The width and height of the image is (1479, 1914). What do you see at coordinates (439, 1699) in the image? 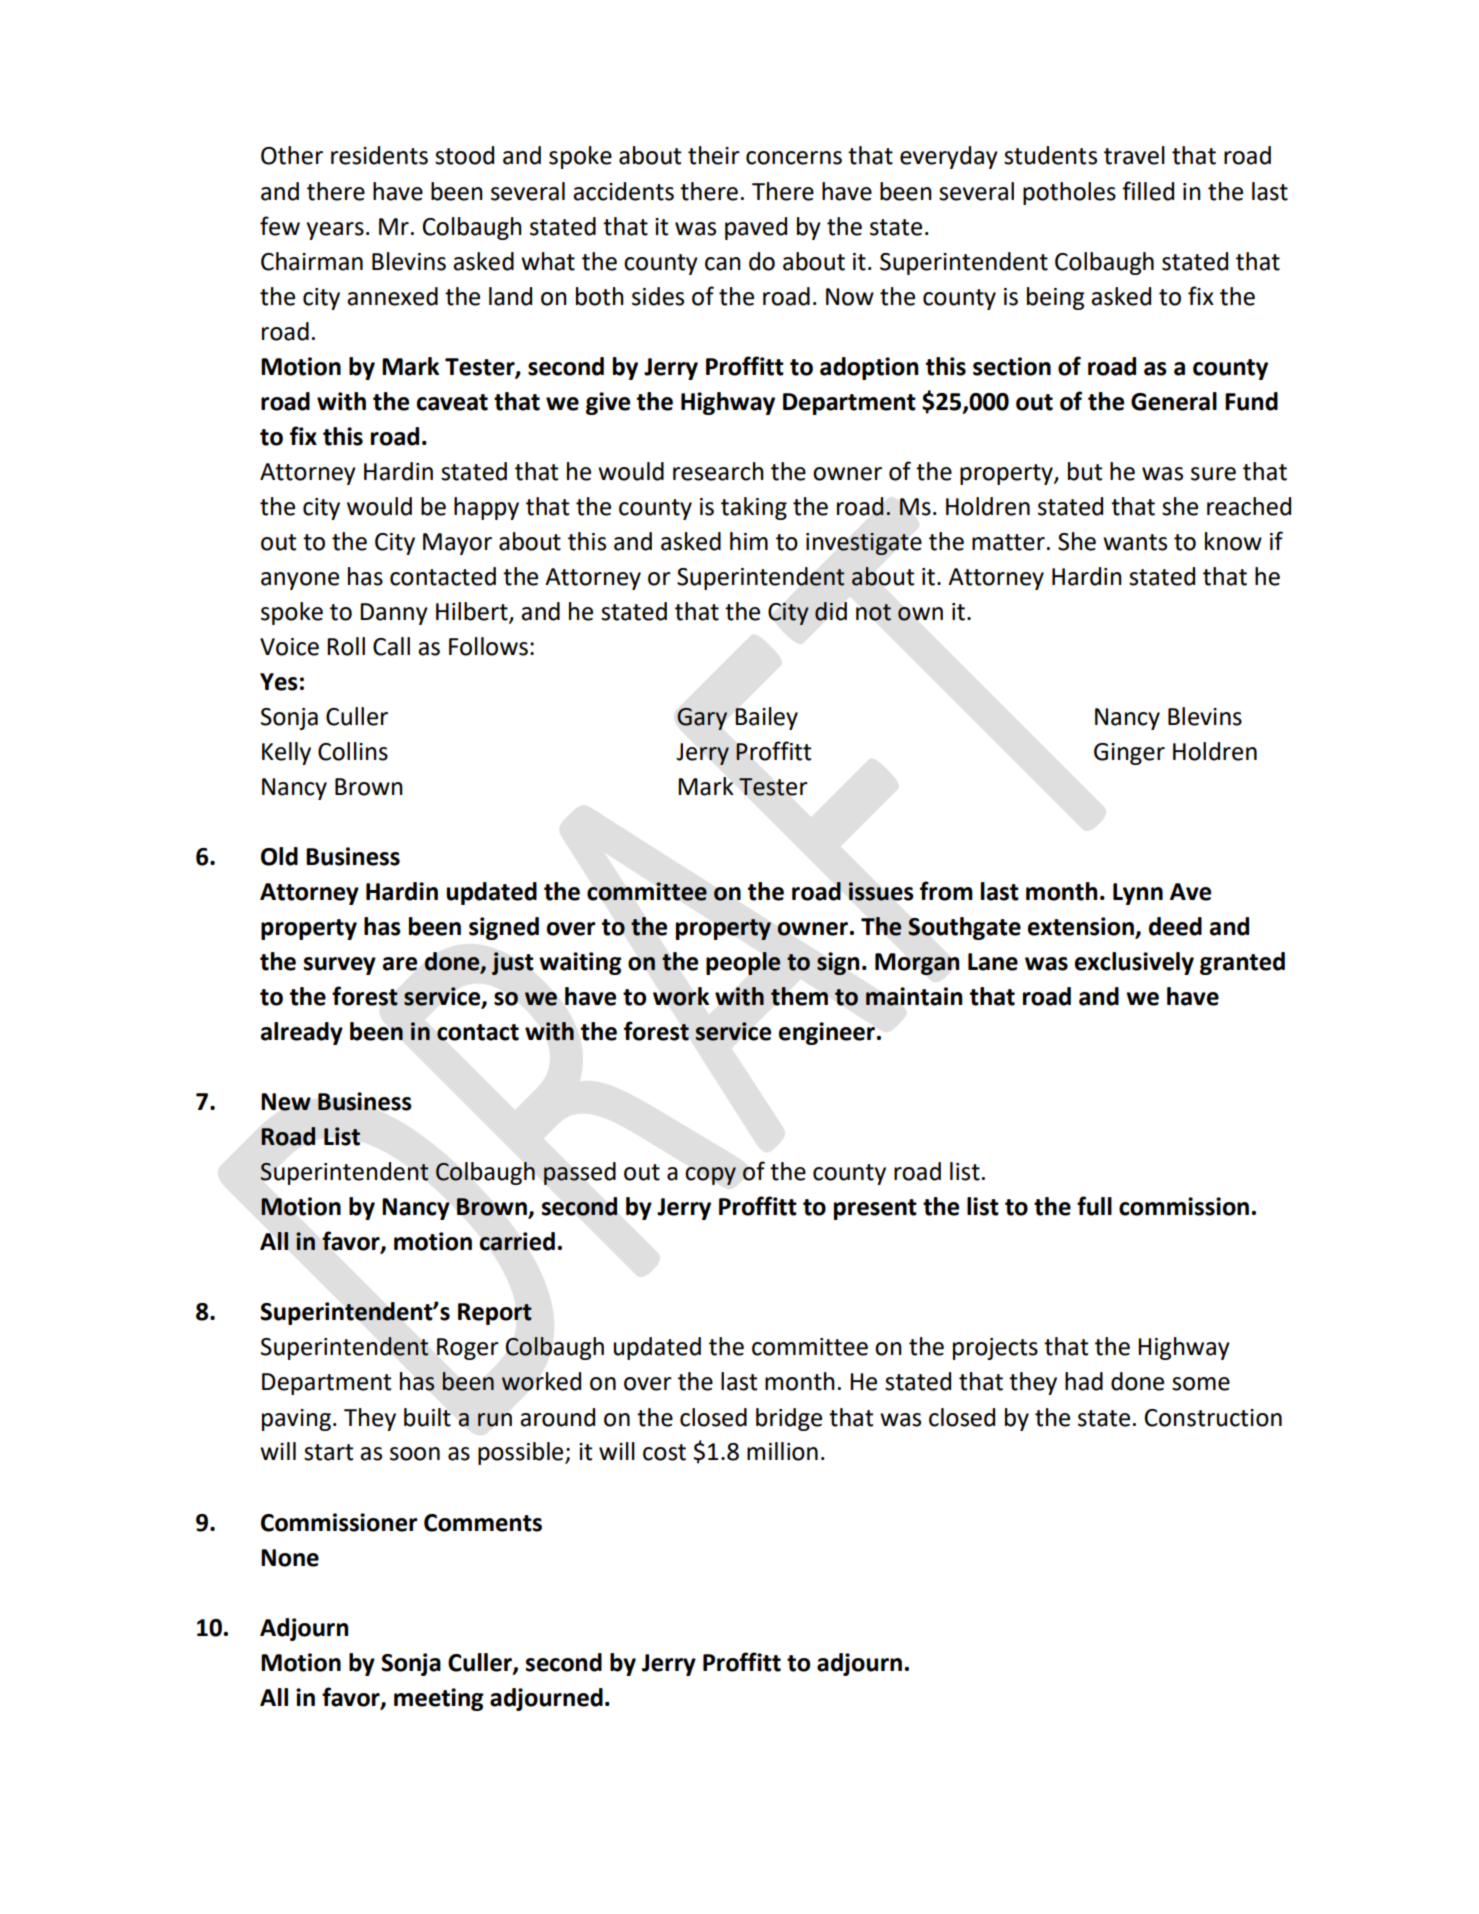
I see `meeting` at bounding box center [439, 1699].
